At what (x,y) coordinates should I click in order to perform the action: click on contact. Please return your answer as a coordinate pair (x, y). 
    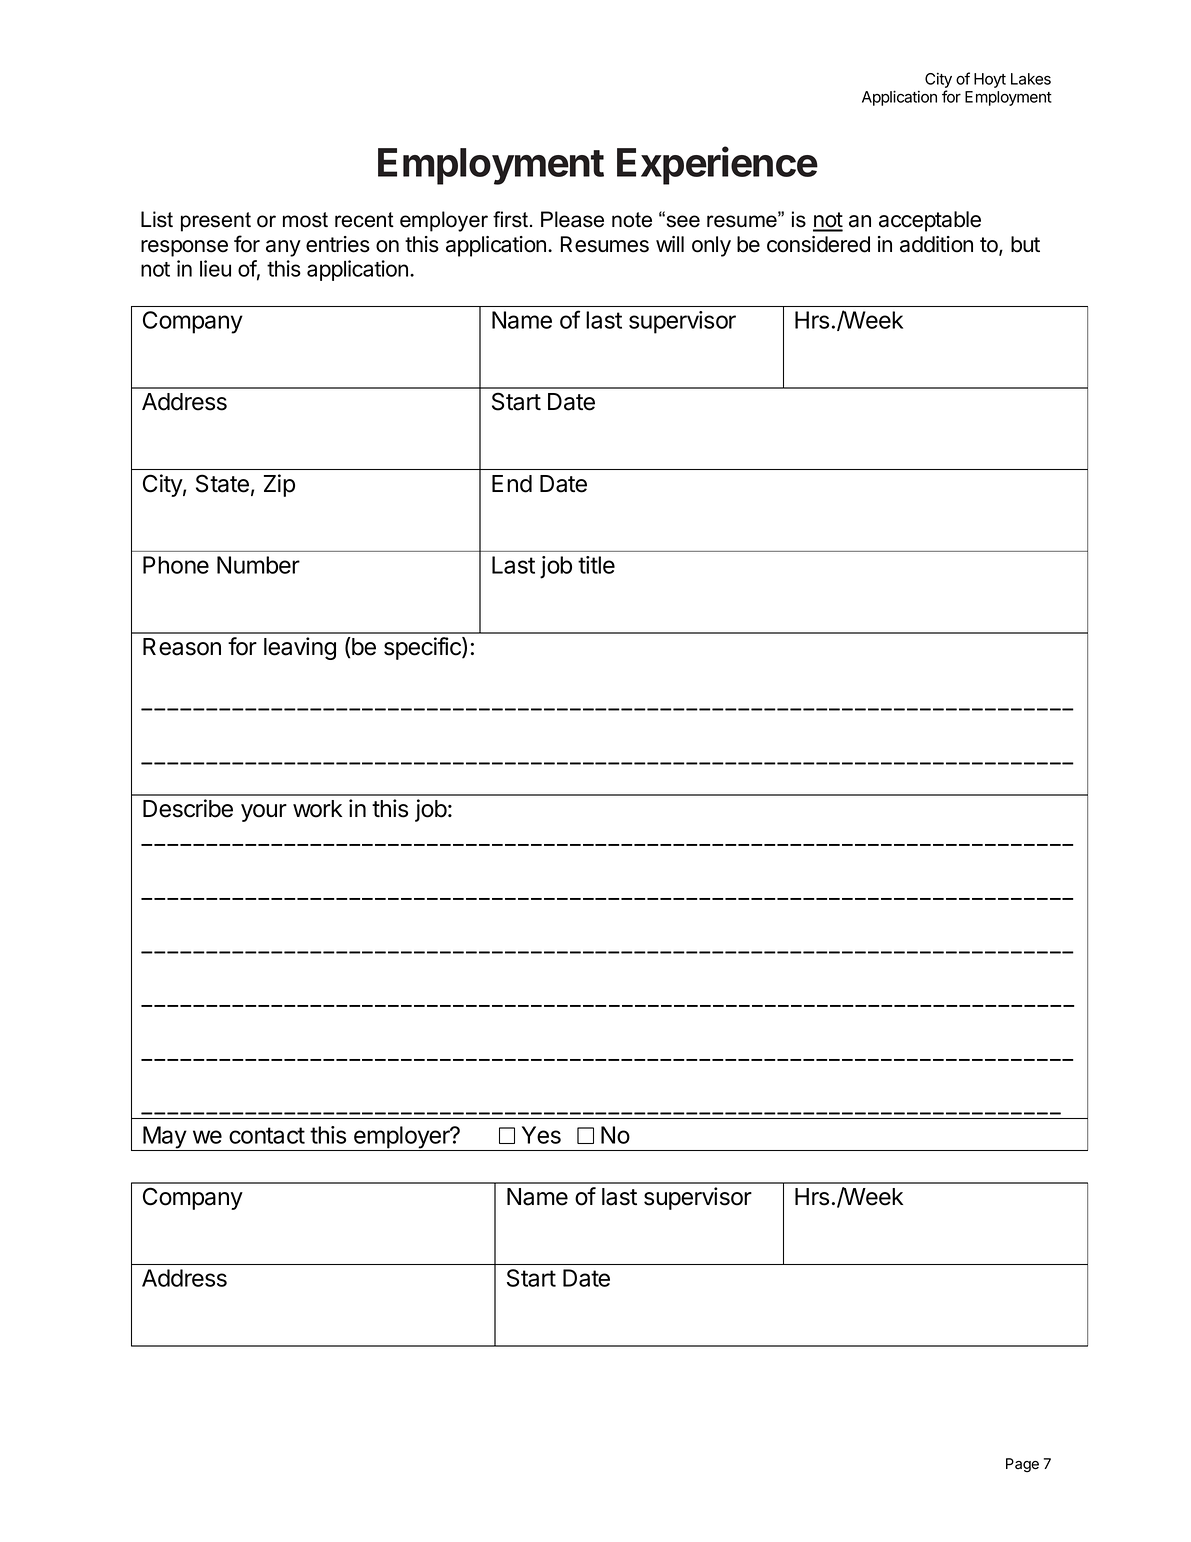
    Looking at the image, I should click on (267, 1135).
